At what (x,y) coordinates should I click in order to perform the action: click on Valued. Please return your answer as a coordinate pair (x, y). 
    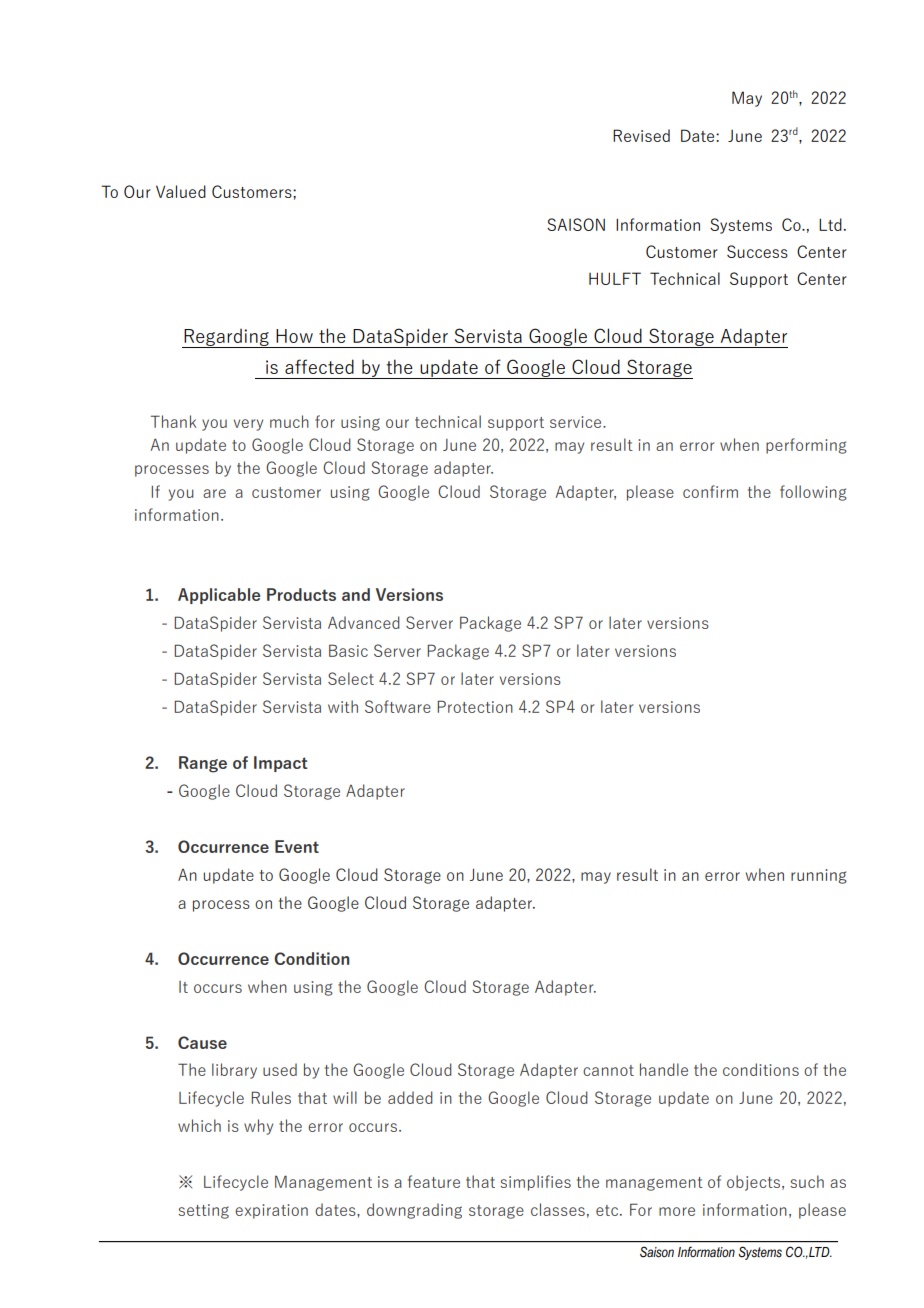
    Looking at the image, I should click on (181, 191).
